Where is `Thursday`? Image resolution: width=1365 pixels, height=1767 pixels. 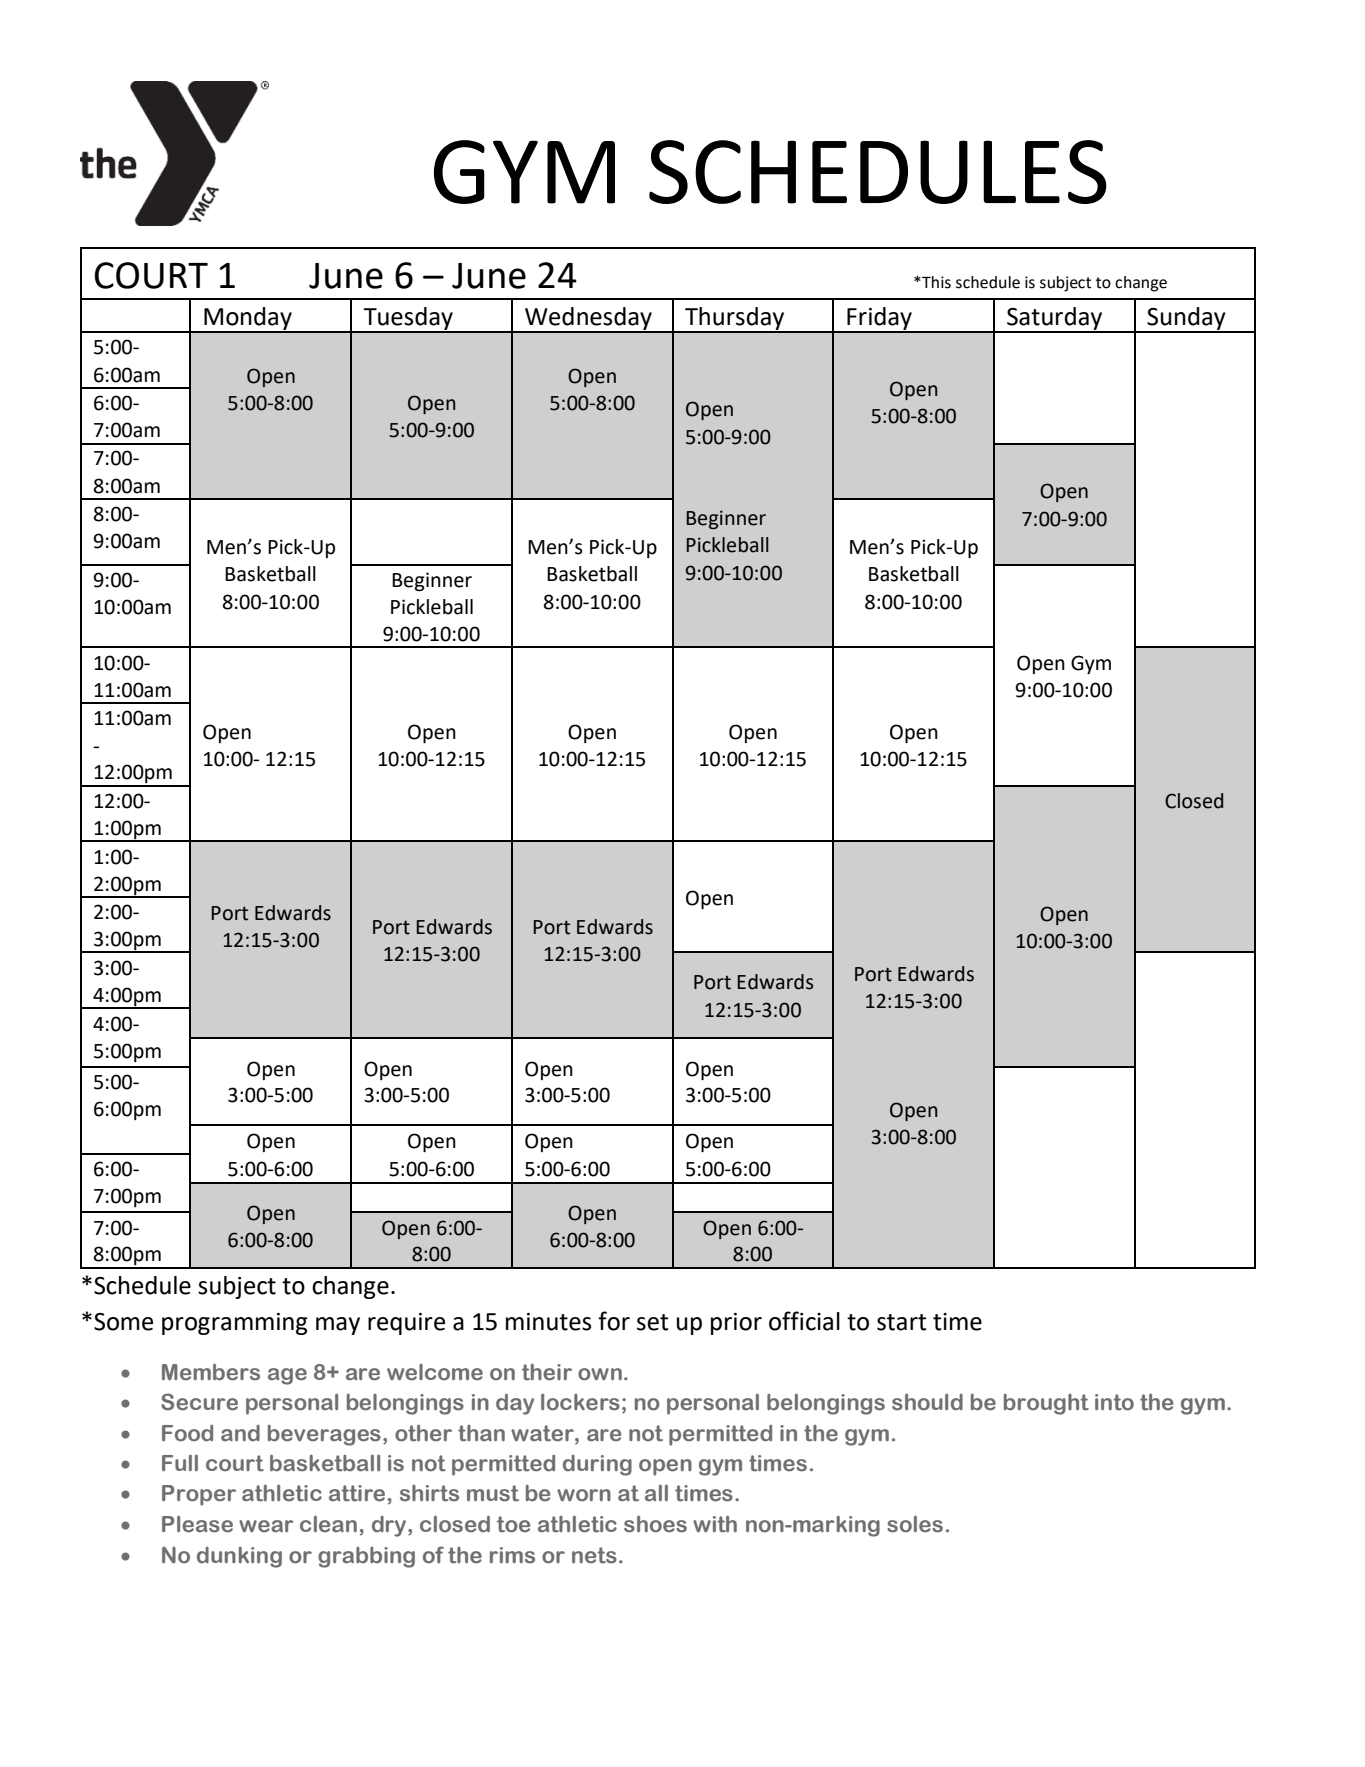 Thursday is located at coordinates (735, 319).
